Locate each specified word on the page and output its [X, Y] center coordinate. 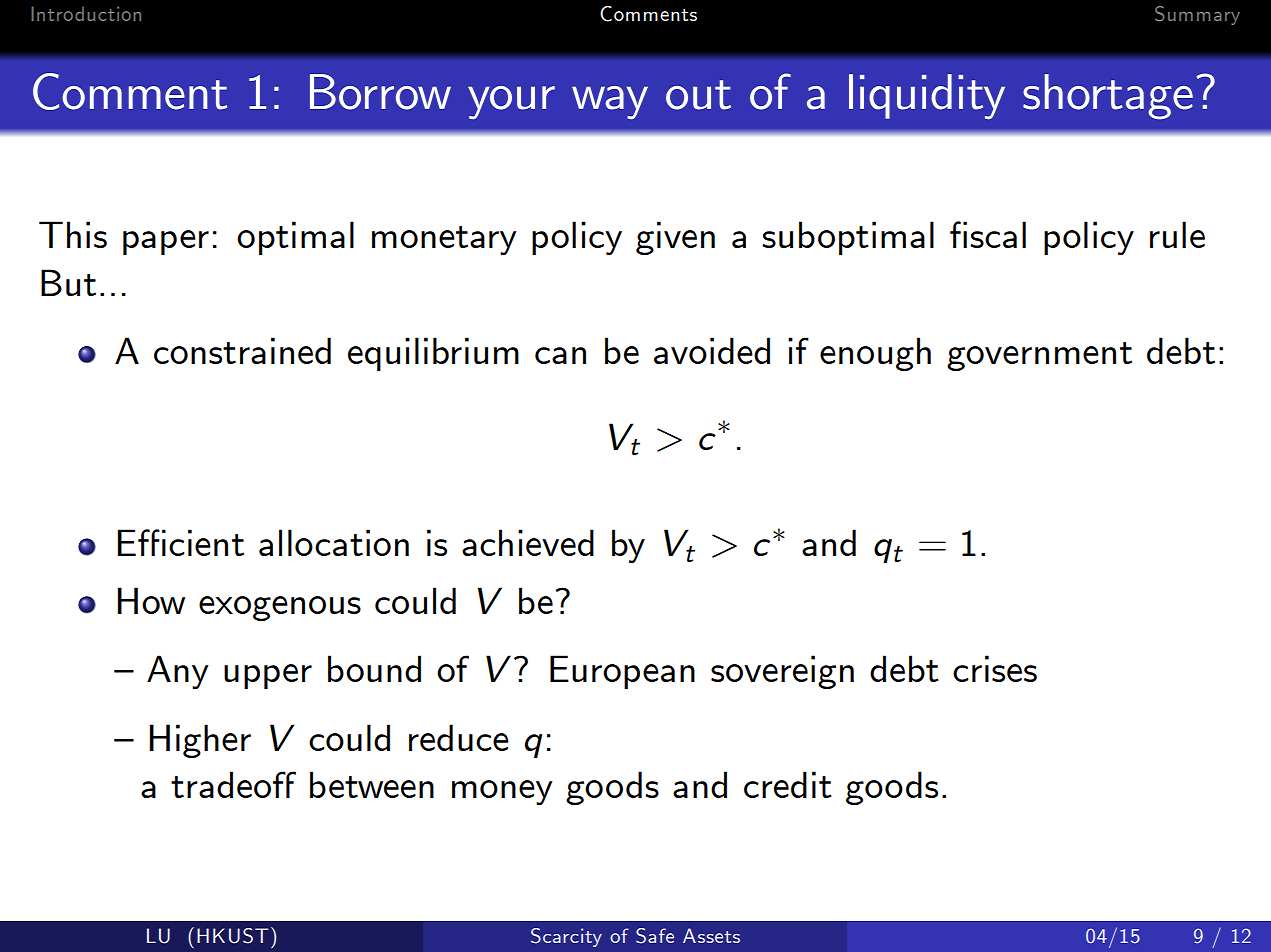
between [372, 784]
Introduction [86, 13]
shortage [1108, 97]
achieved [528, 542]
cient [206, 542]
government [1039, 356]
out [698, 95]
